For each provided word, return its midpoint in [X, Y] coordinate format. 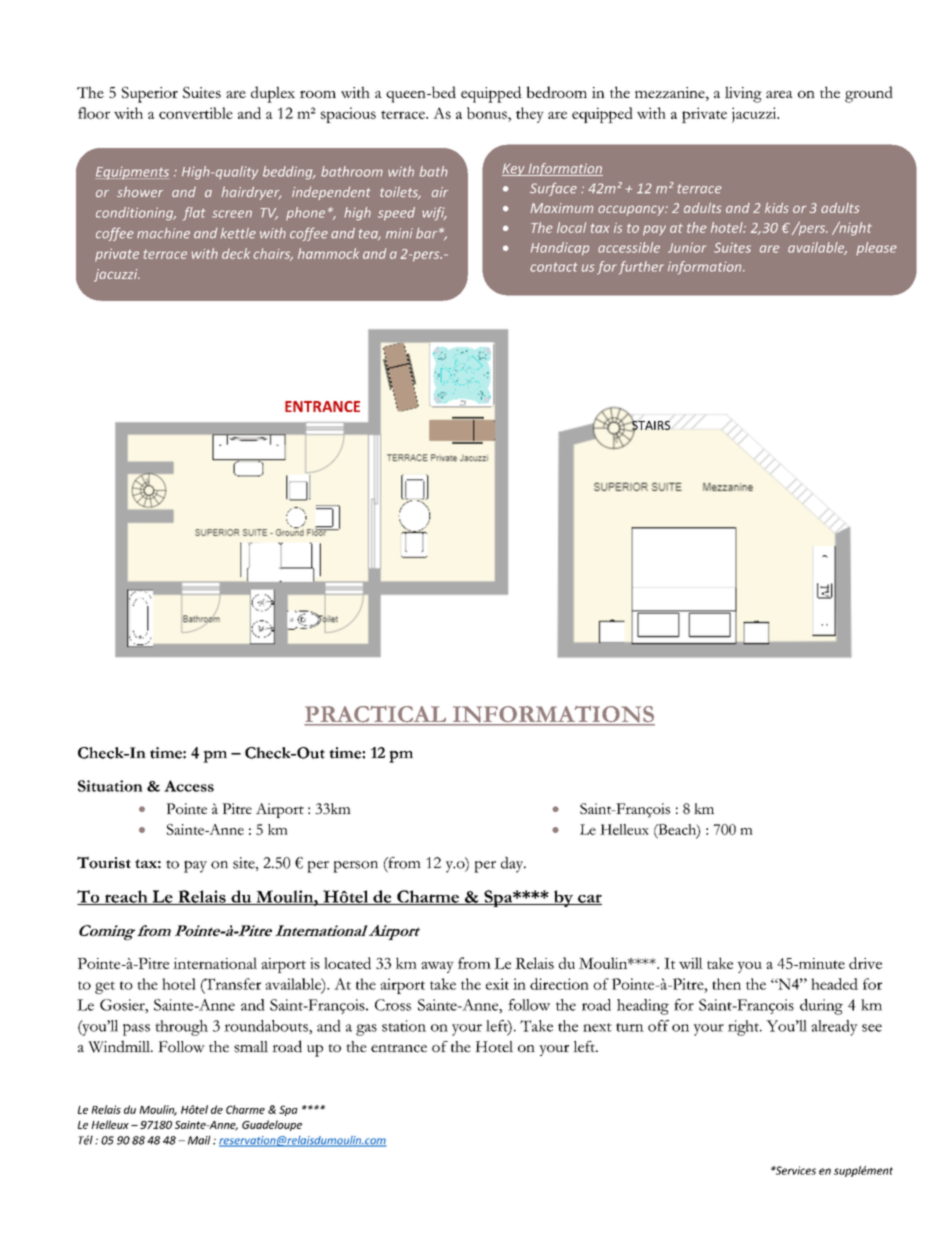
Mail [199, 1140]
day [513, 865]
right [744, 1028]
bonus [488, 113]
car [589, 899]
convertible [196, 113]
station [404, 1026]
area [779, 94]
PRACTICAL [376, 715]
